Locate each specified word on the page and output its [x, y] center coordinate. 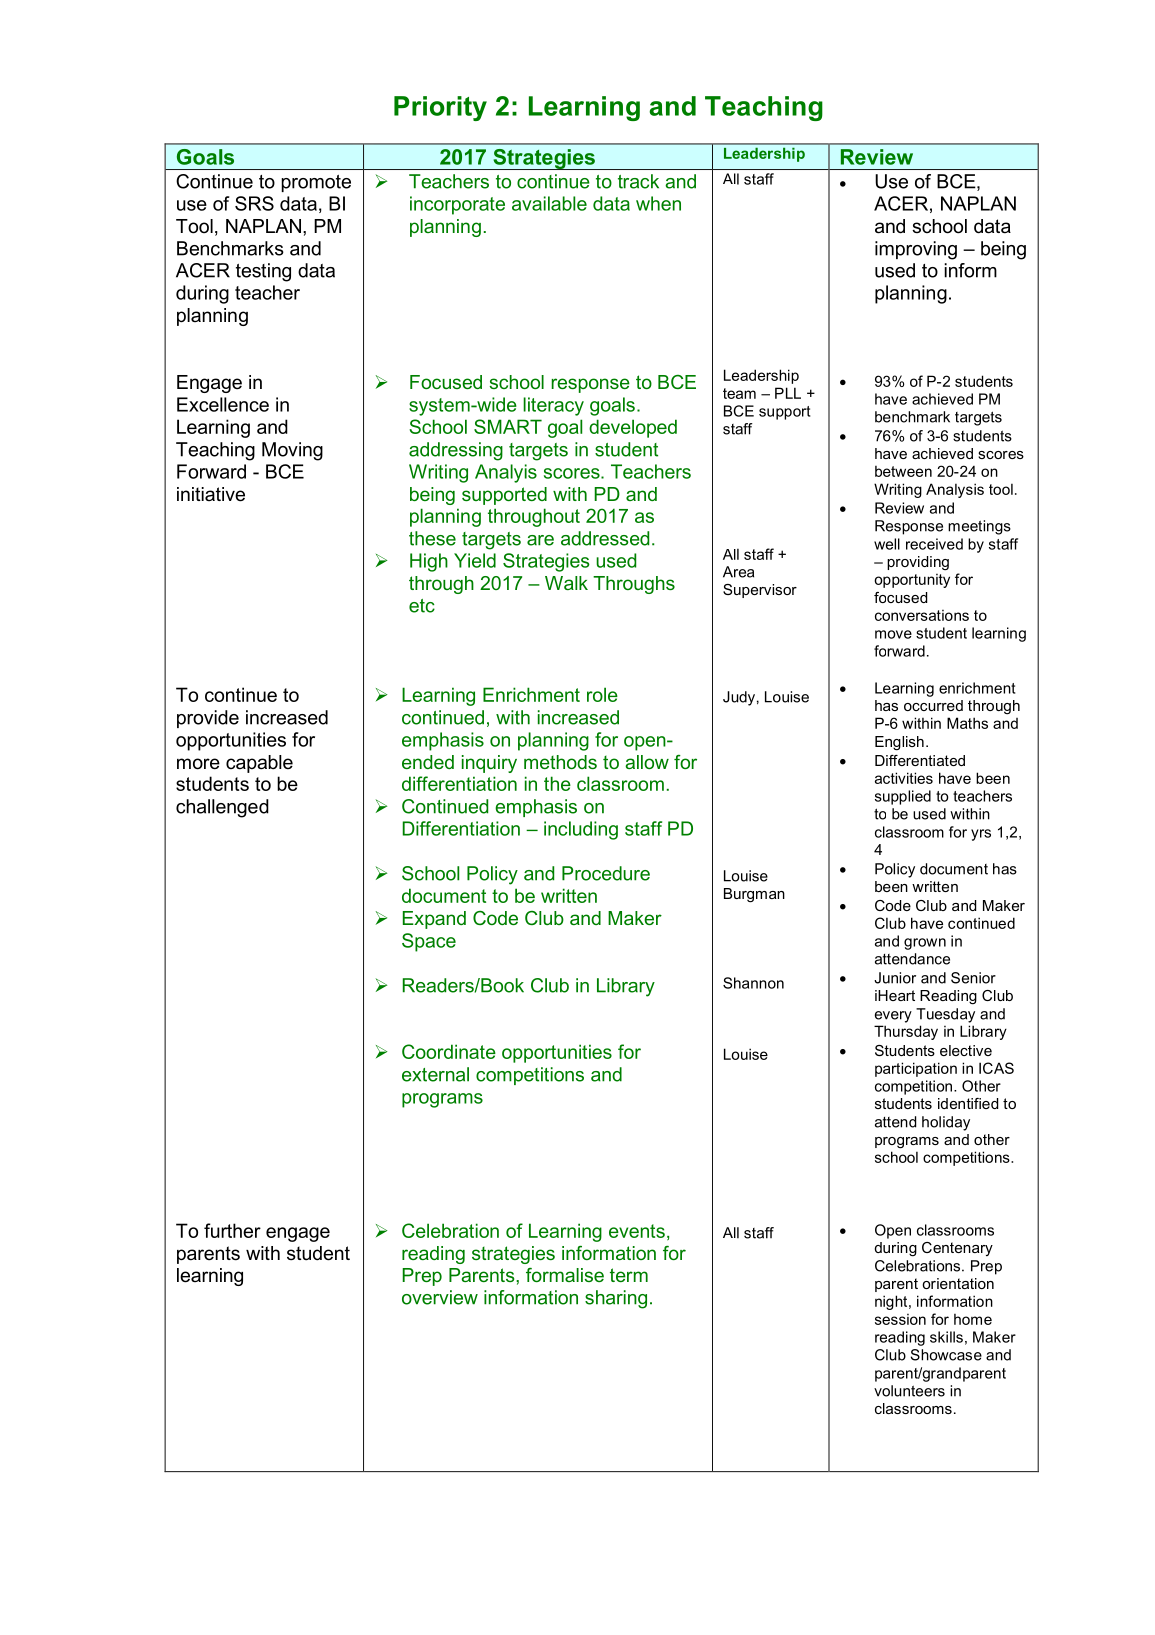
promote [316, 183]
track [638, 181]
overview [440, 1297]
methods [560, 762]
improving [916, 250]
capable [259, 764]
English [899, 743]
